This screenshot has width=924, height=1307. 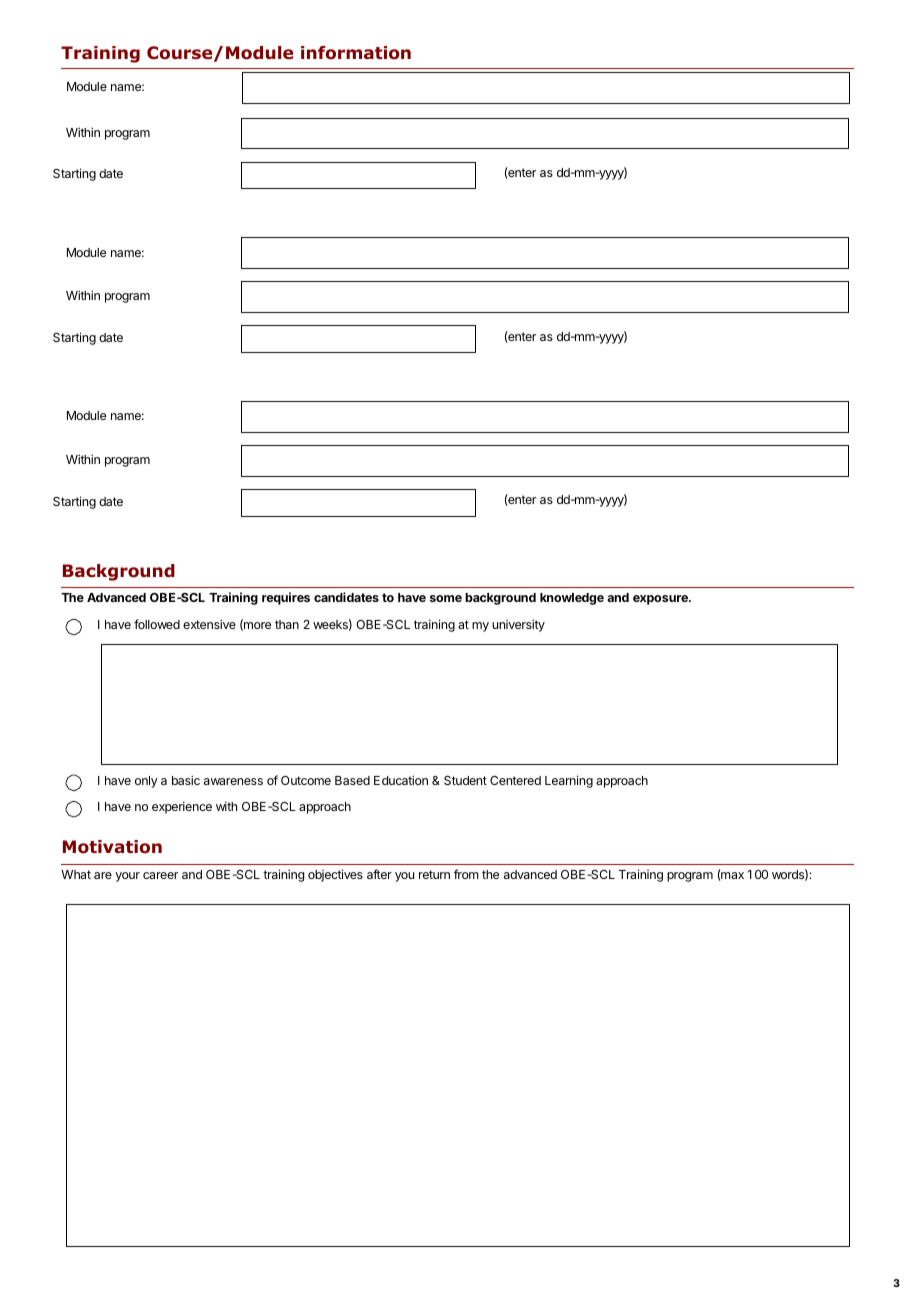 What do you see at coordinates (572, 599) in the screenshot?
I see `knowledge` at bounding box center [572, 599].
